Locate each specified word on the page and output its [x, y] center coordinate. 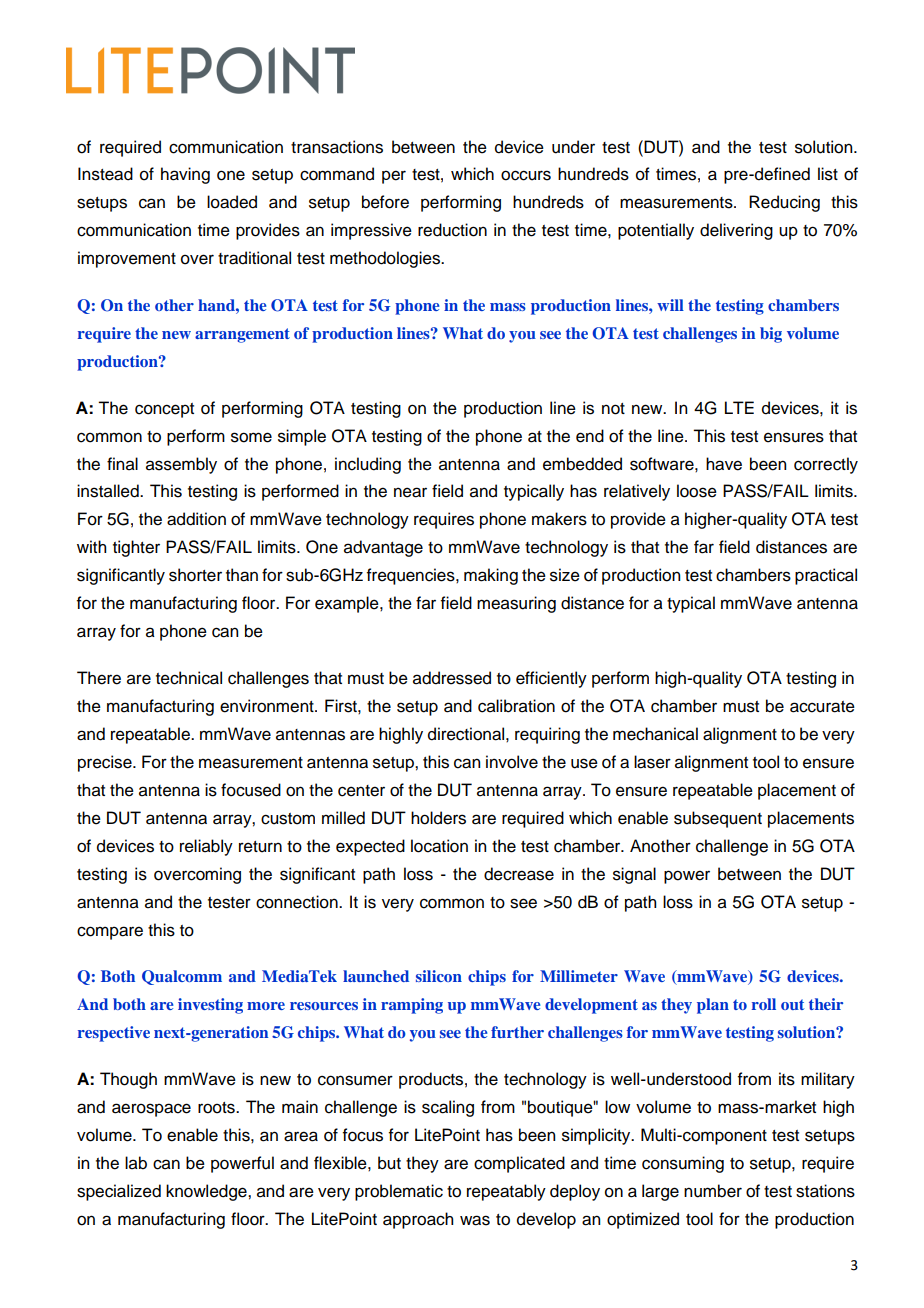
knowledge [207, 1192]
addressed [452, 678]
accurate [822, 707]
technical [189, 678]
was [475, 1220]
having [185, 175]
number [713, 1191]
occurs [526, 175]
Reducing [784, 203]
